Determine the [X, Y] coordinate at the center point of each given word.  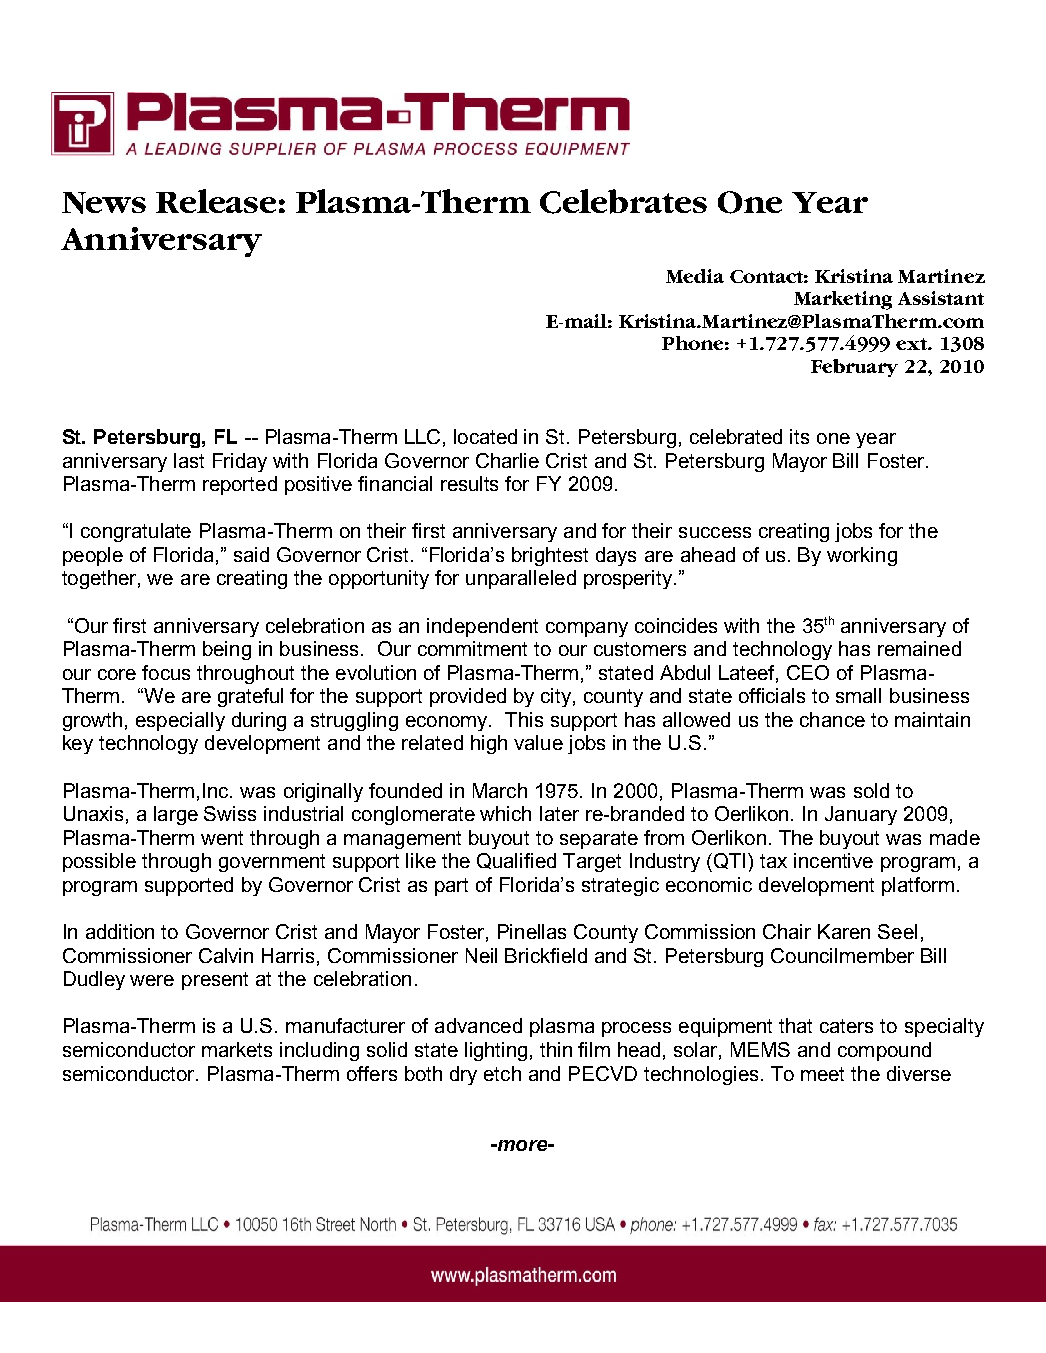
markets [237, 1049]
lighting [496, 1051]
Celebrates [623, 201]
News [104, 203]
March [500, 790]
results [469, 483]
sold [871, 790]
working [862, 556]
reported [240, 485]
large [176, 815]
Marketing [843, 300]
